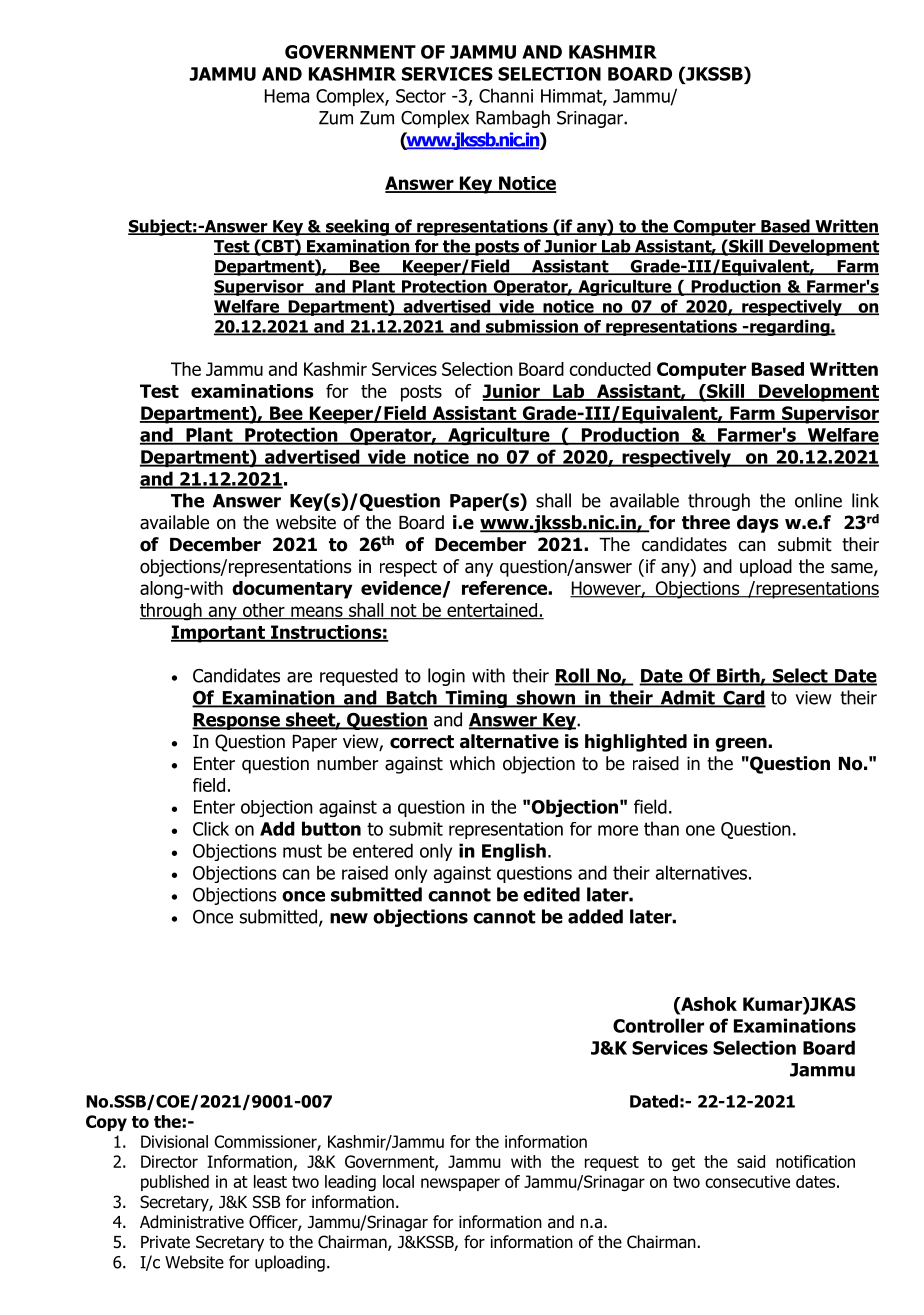 Image resolution: width=924 pixels, height=1315 pixels. What do you see at coordinates (472, 763) in the page?
I see `which` at bounding box center [472, 763].
